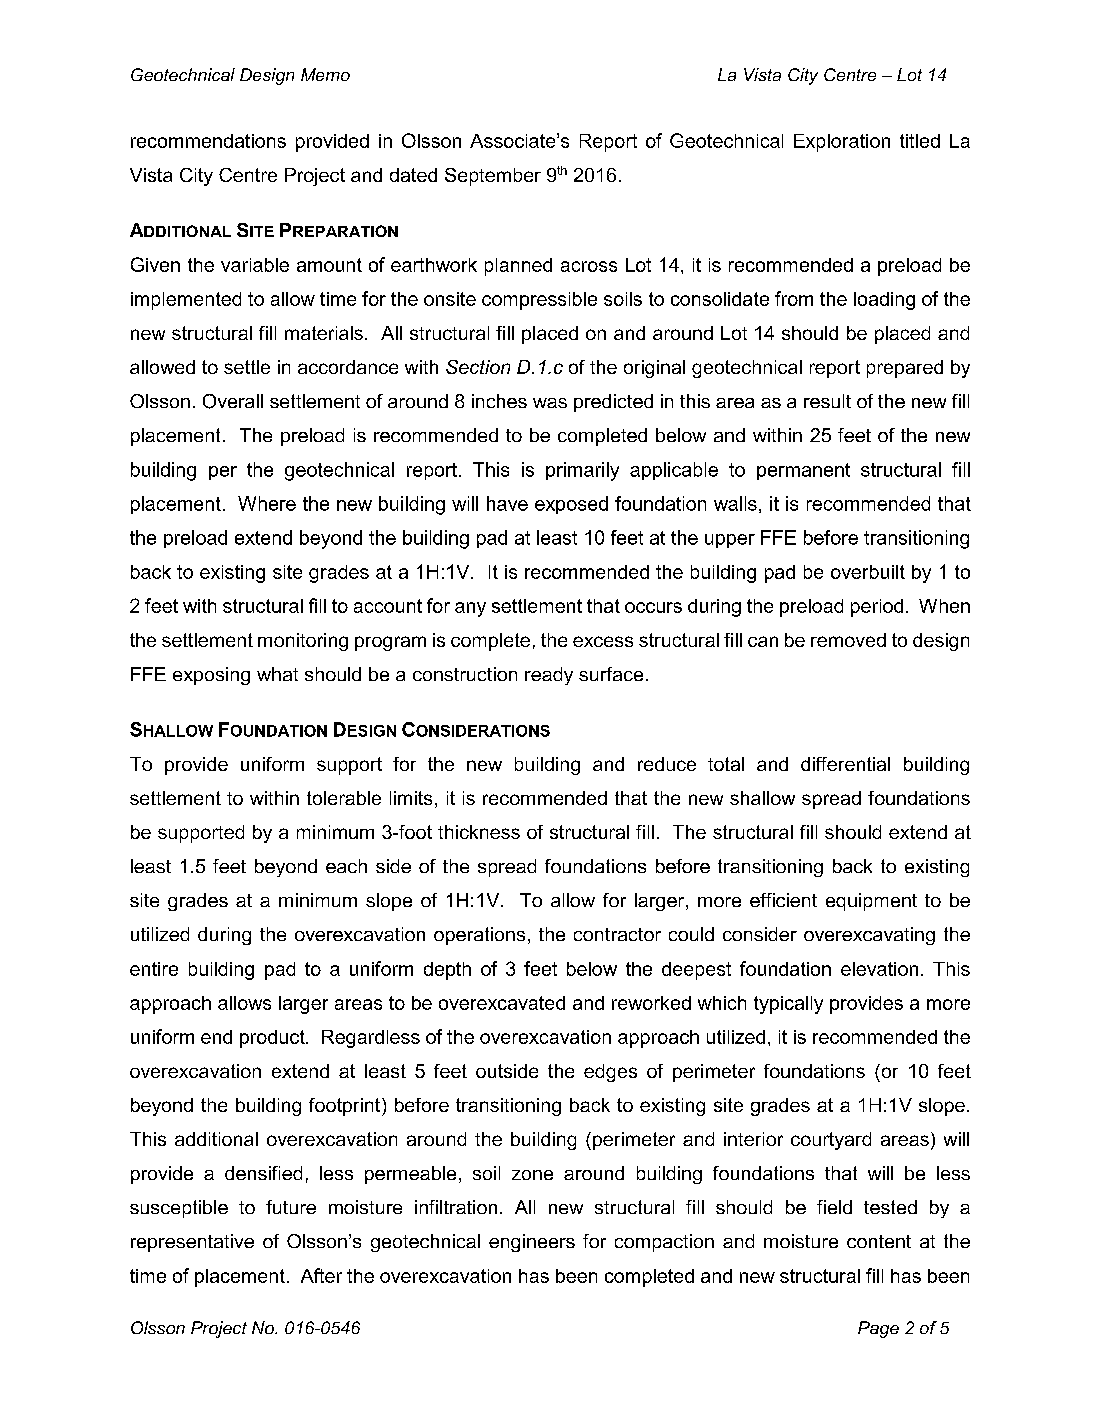  What do you see at coordinates (346, 866) in the screenshot?
I see `each` at bounding box center [346, 866].
